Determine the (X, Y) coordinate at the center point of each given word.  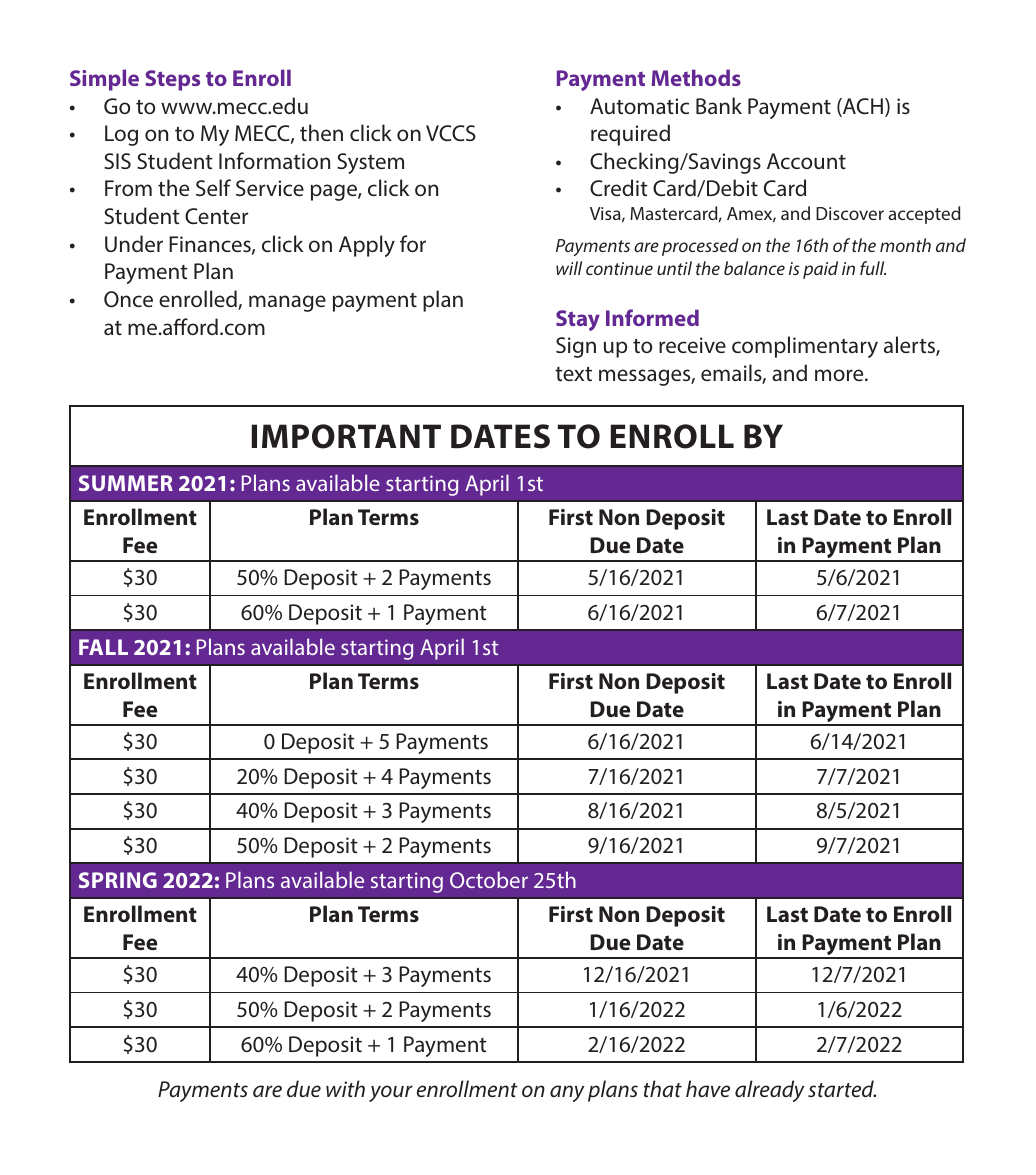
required (630, 135)
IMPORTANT (346, 436)
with (345, 1088)
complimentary (805, 347)
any (567, 1093)
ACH (862, 107)
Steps (172, 80)
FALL (103, 647)
